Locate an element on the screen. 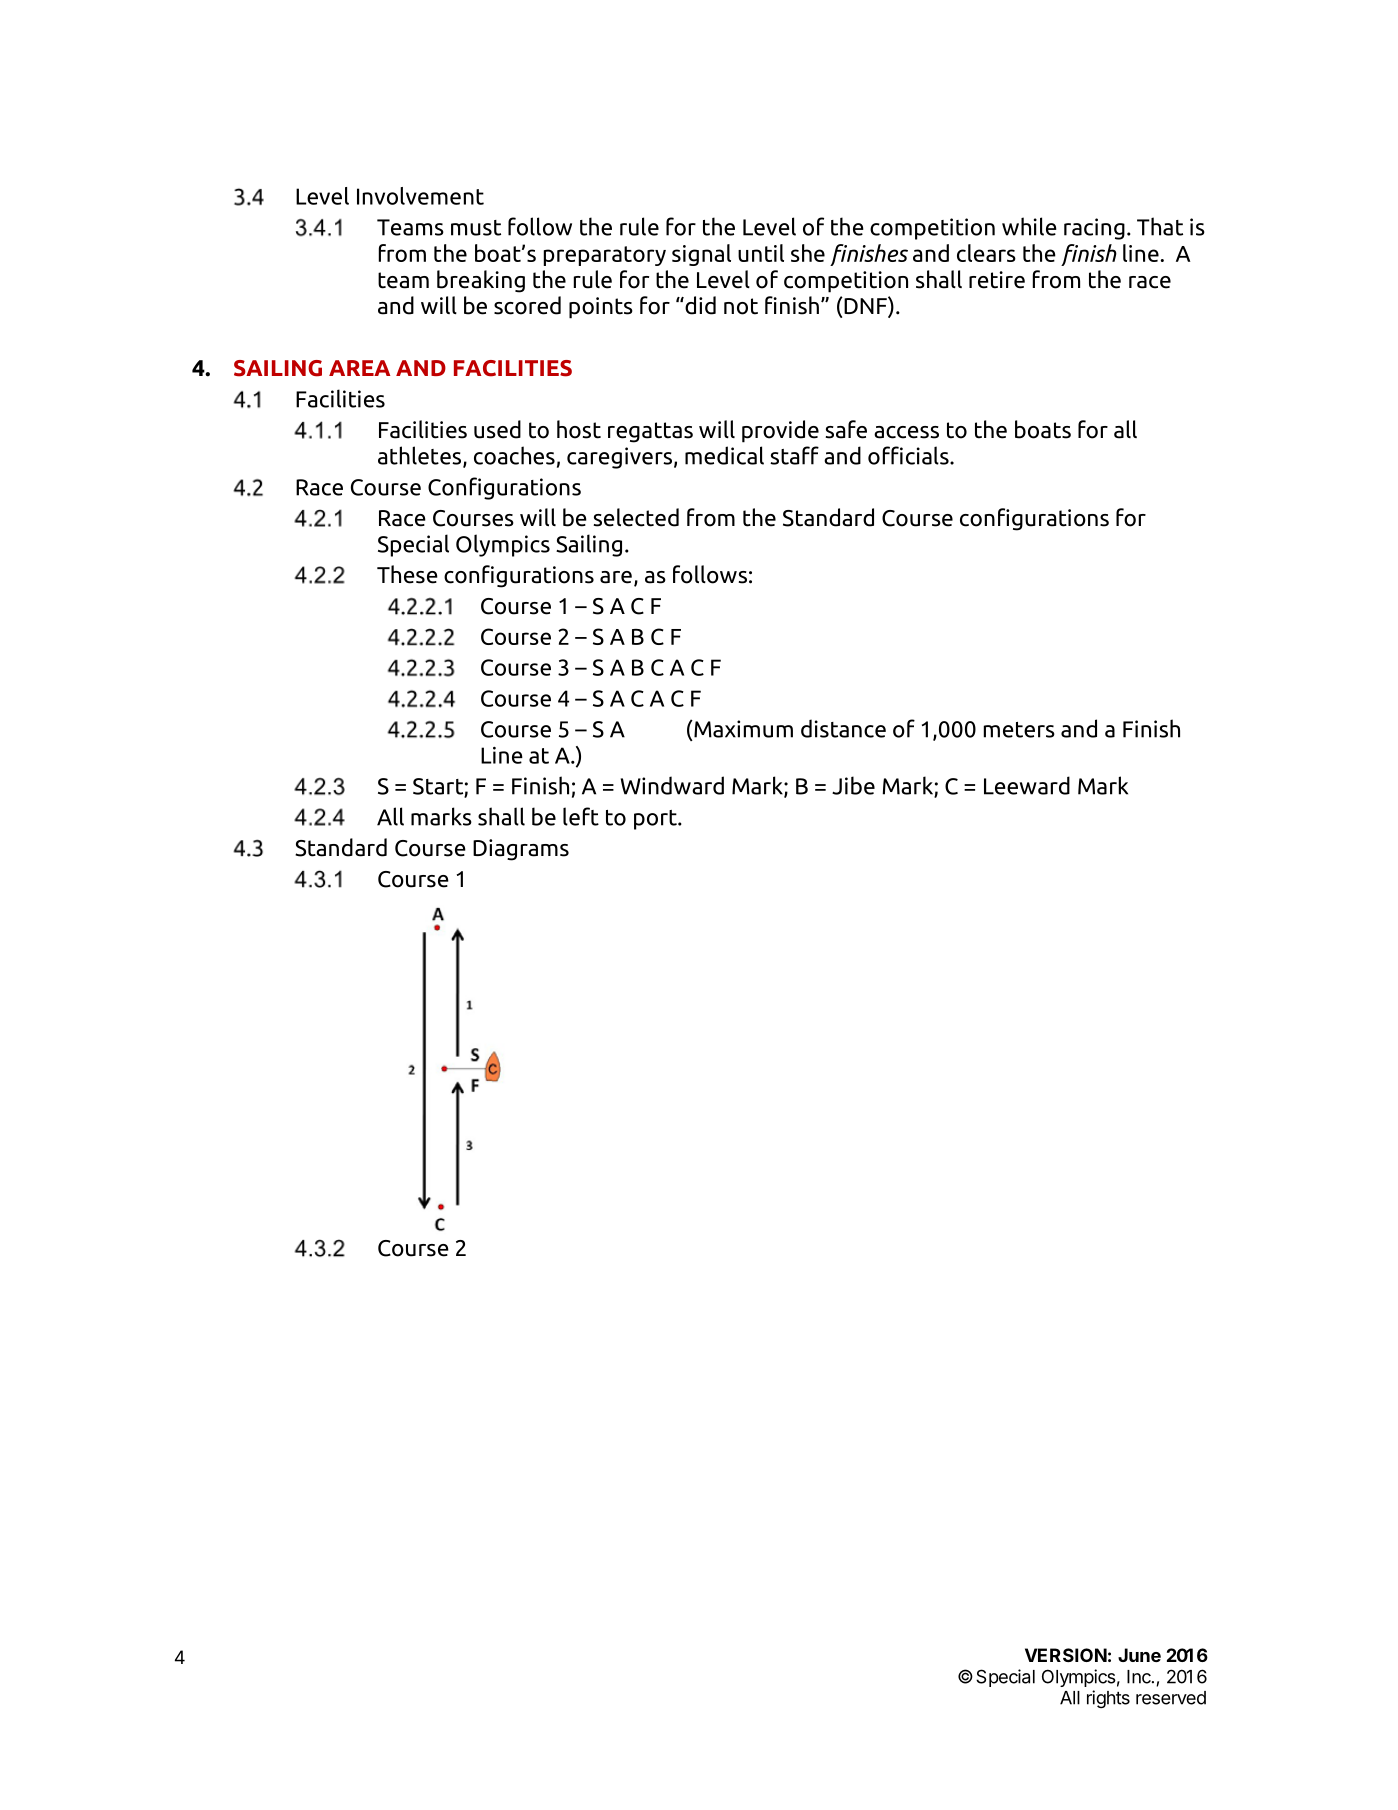 The image size is (1398, 1810). port is located at coordinates (656, 820).
